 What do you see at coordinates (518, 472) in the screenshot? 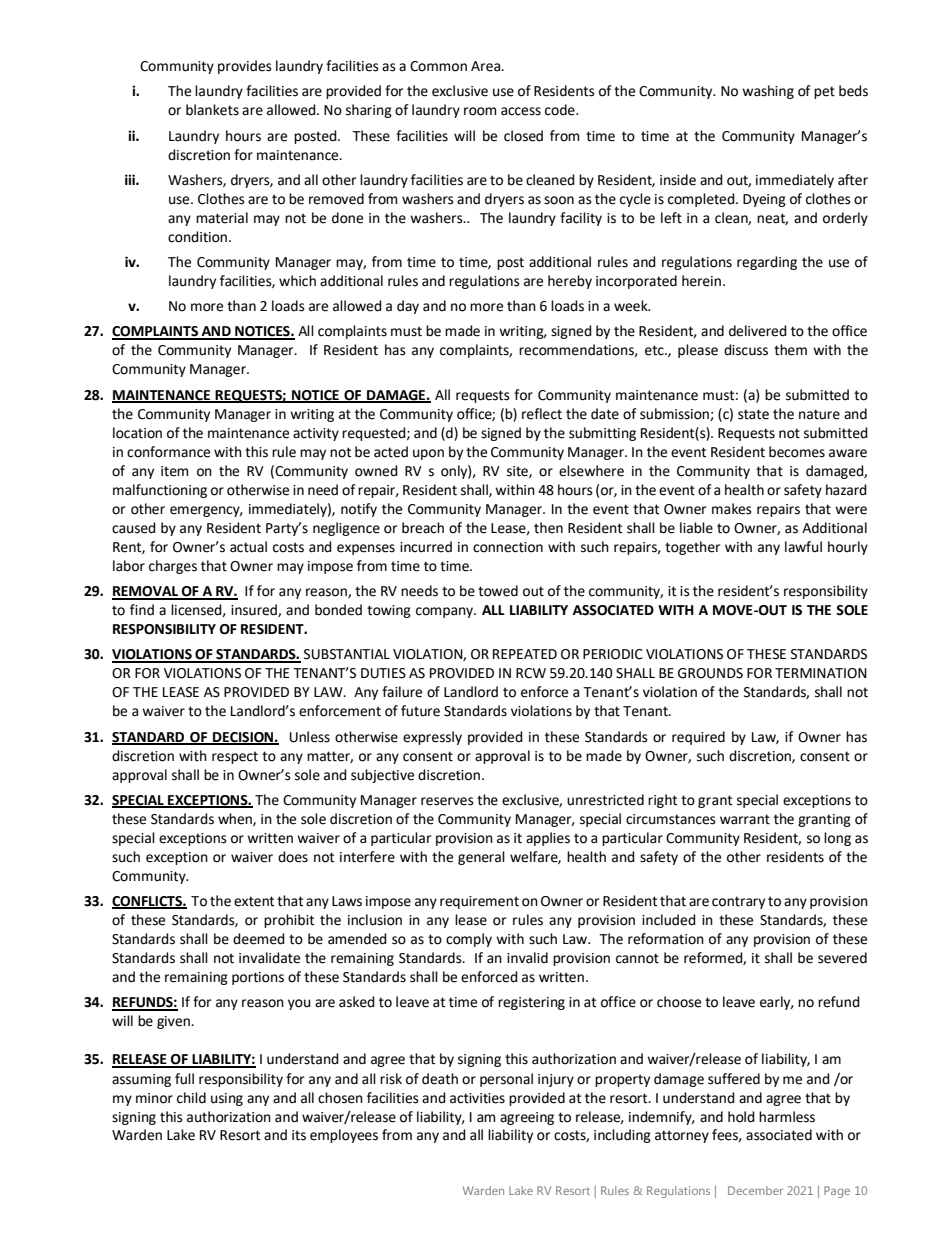
I see `site` at bounding box center [518, 472].
